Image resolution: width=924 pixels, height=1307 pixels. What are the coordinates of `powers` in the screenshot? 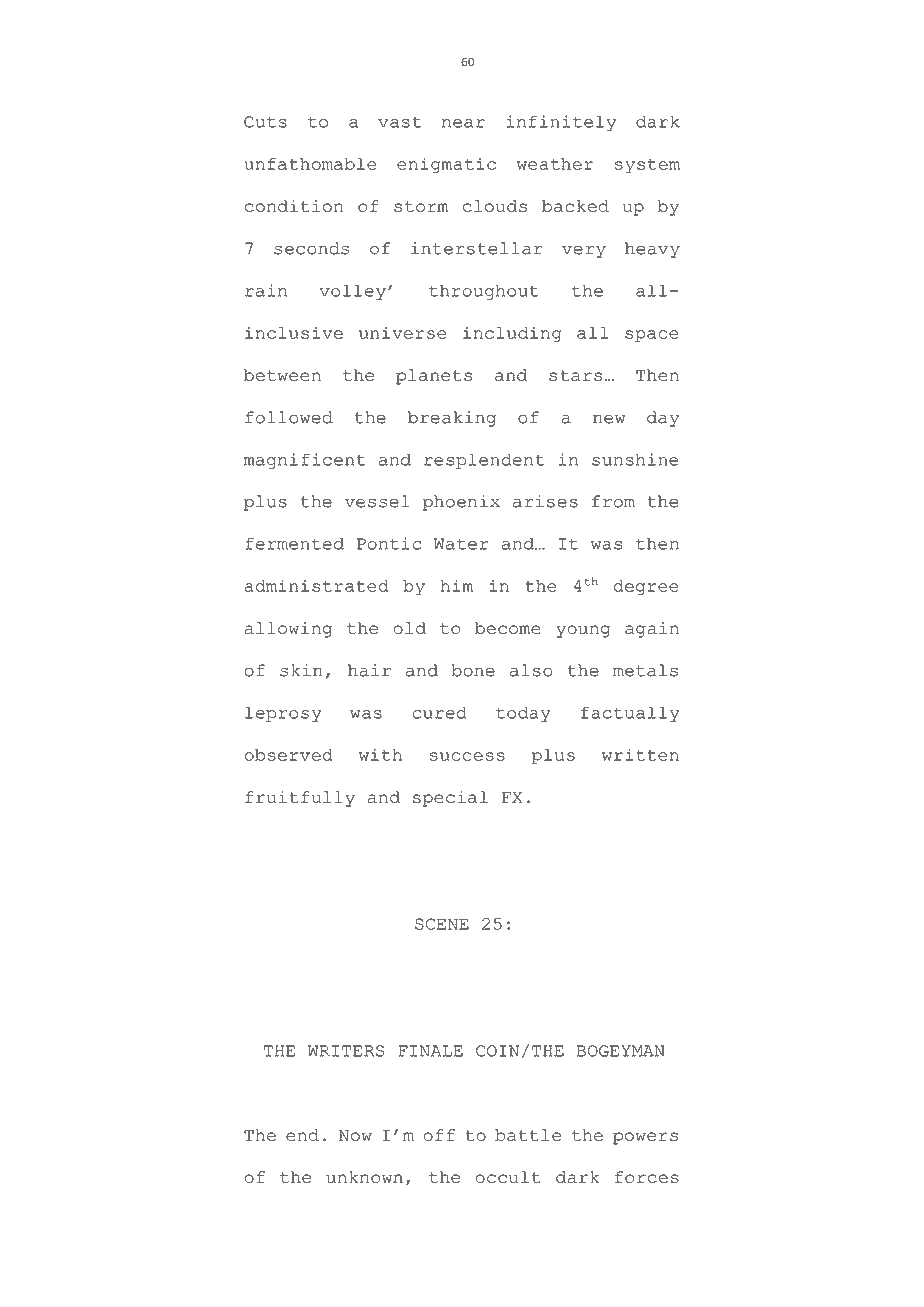 It's located at (645, 1138).
